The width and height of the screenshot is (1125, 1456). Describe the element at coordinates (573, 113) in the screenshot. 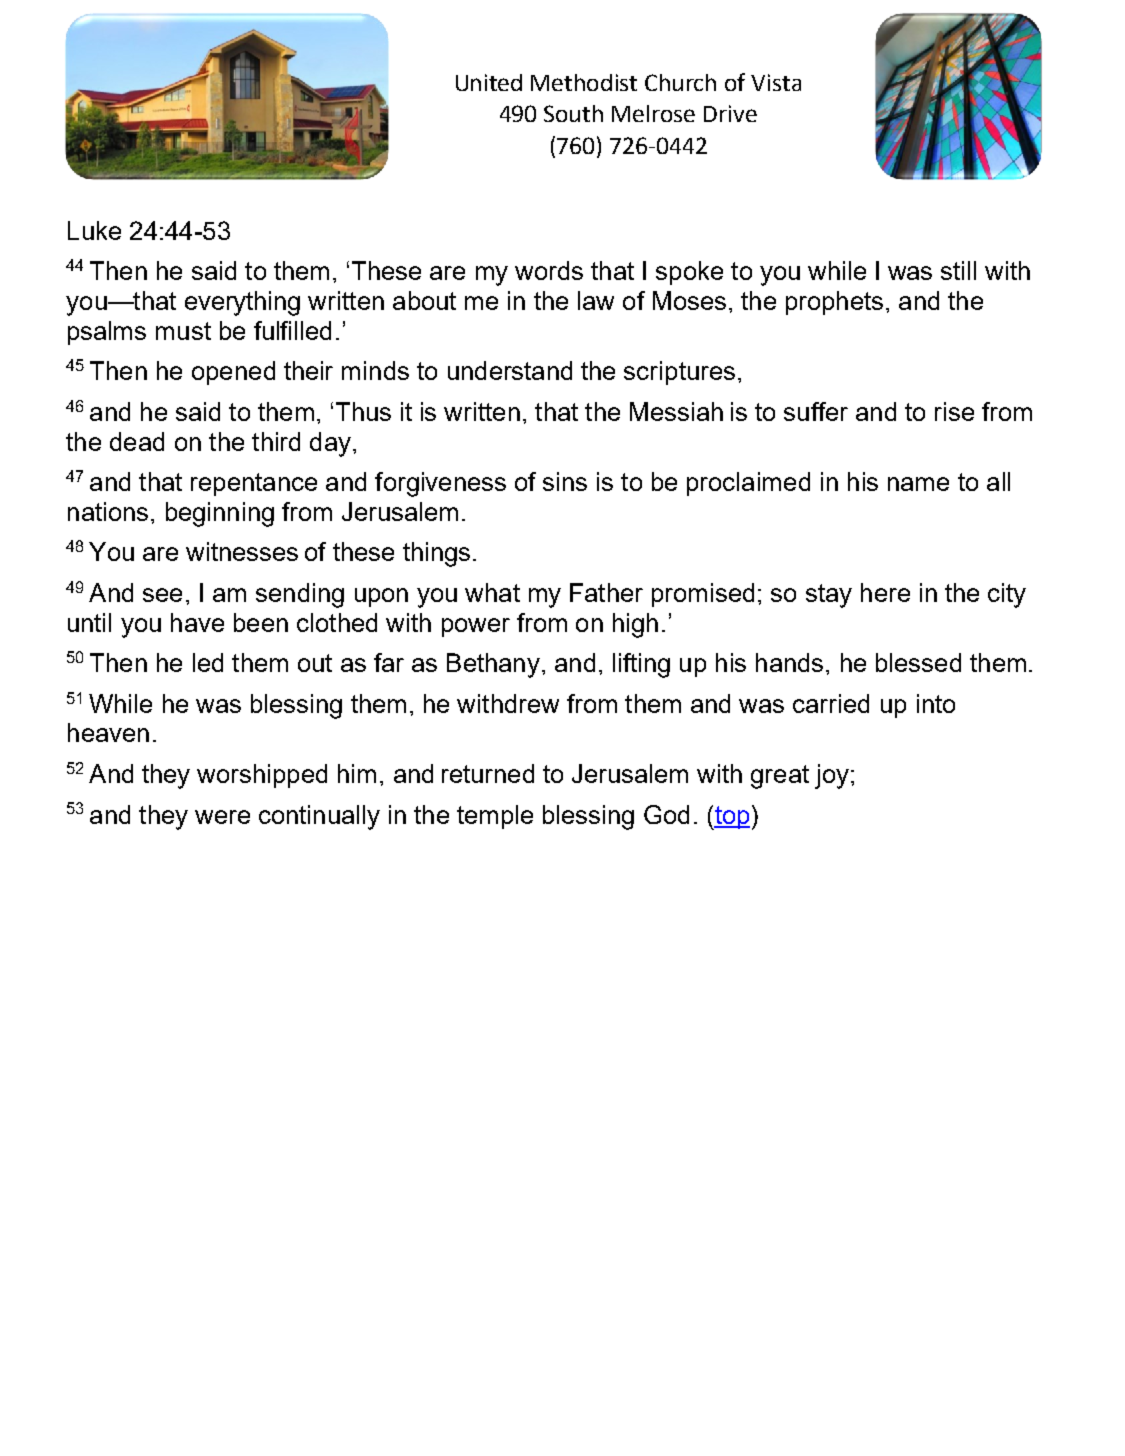

I see `South` at that location.
